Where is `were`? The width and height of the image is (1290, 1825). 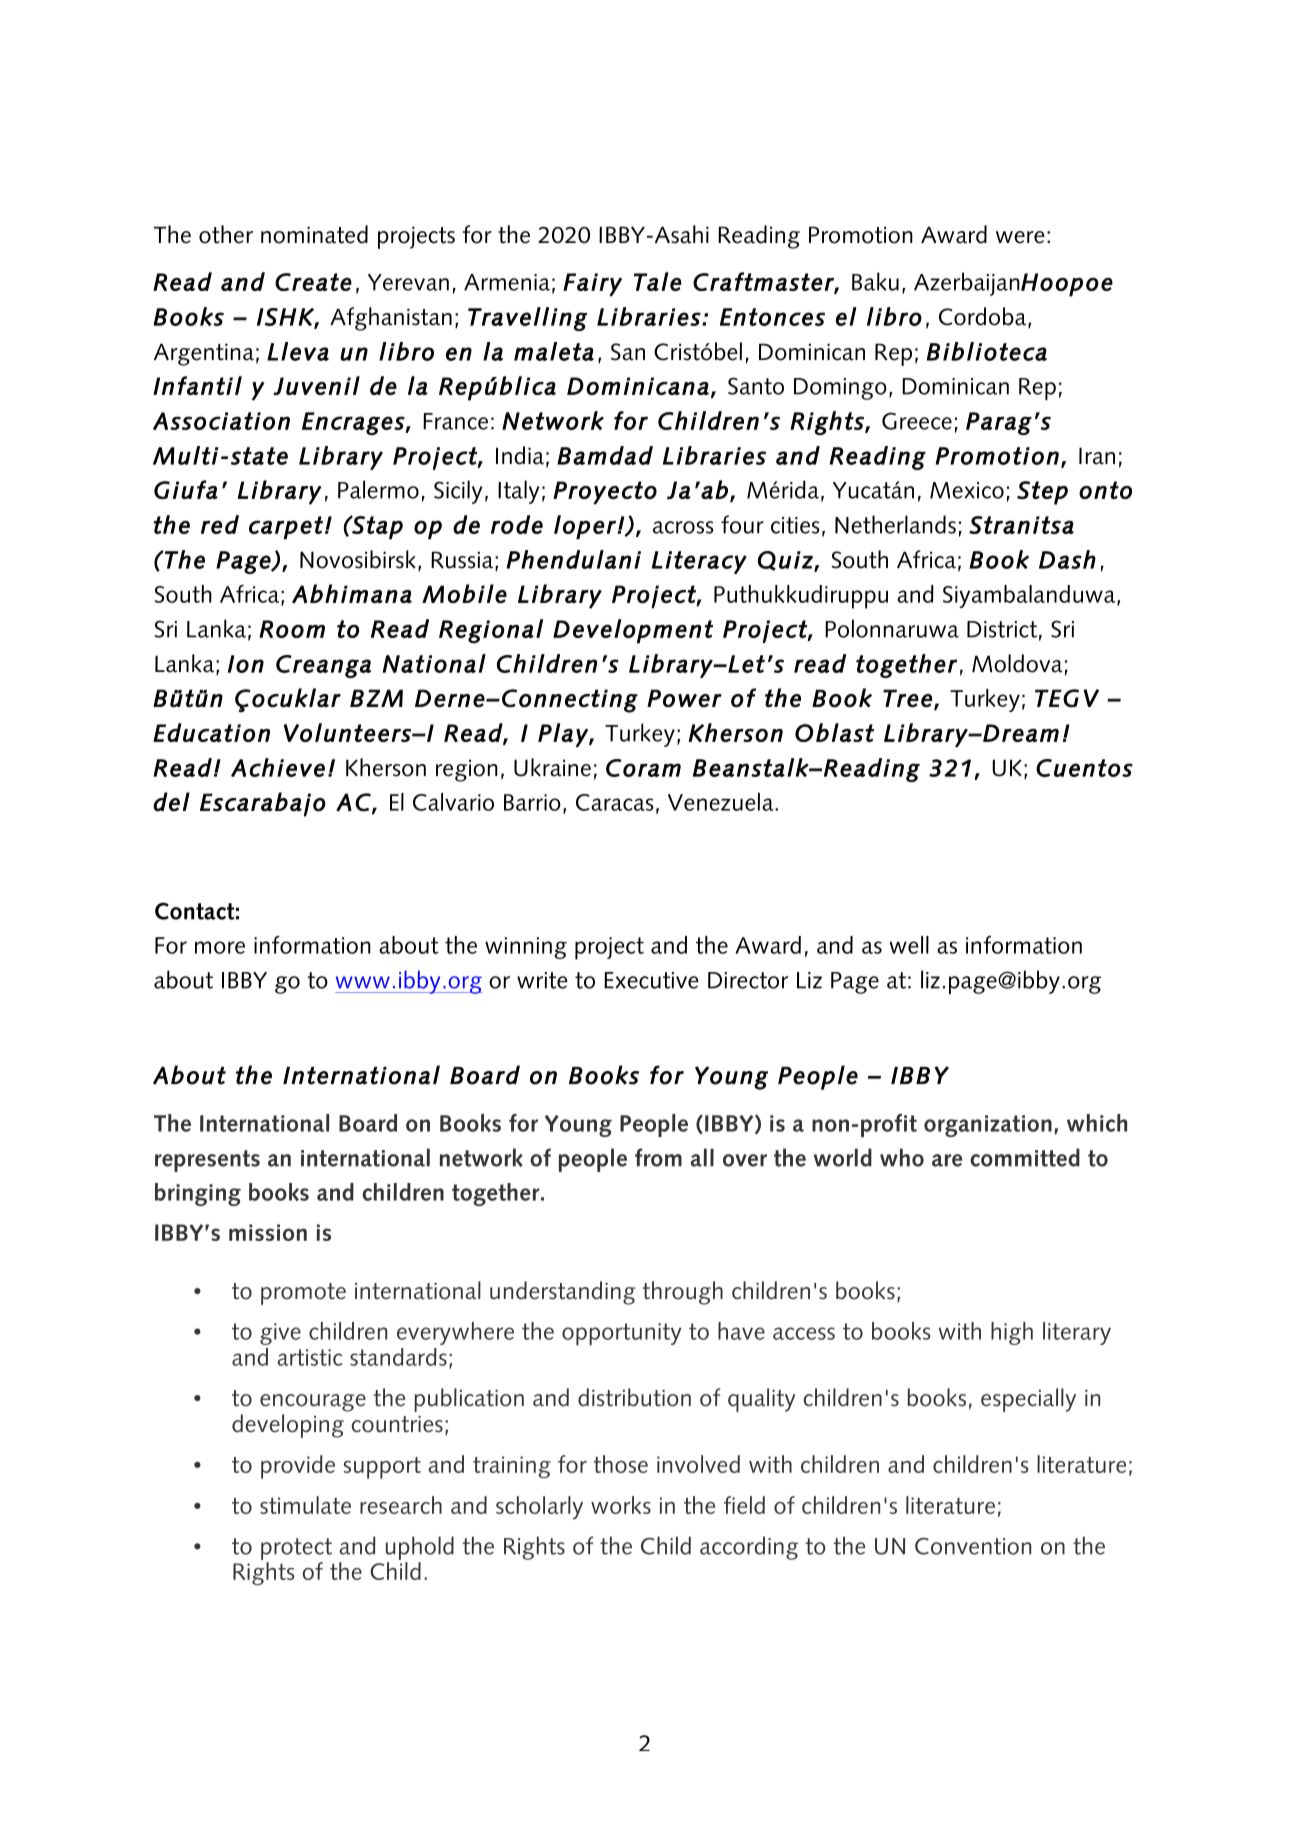 were is located at coordinates (1020, 237).
